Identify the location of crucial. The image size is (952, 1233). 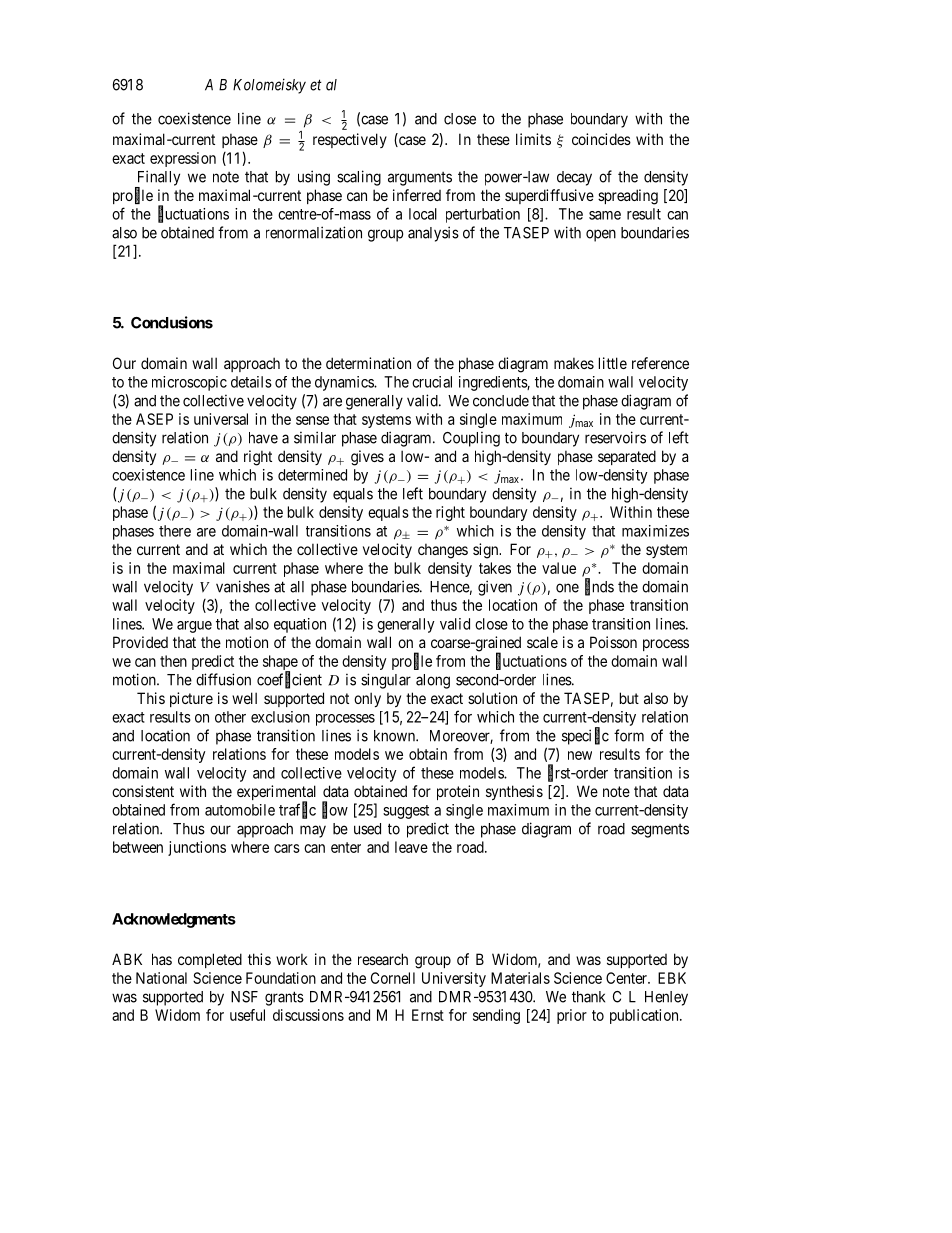
(432, 382).
